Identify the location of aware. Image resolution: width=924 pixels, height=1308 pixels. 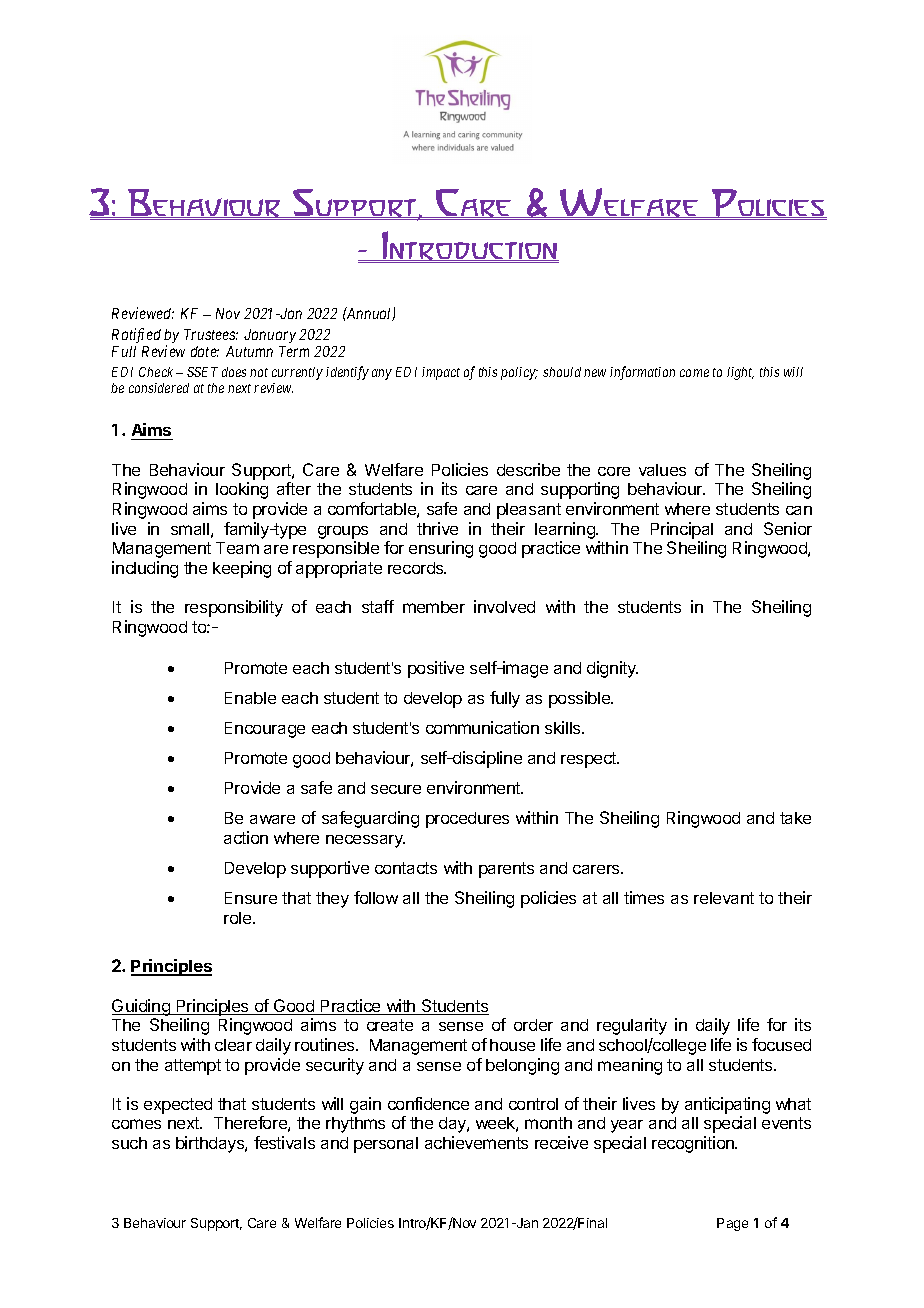
(272, 819).
